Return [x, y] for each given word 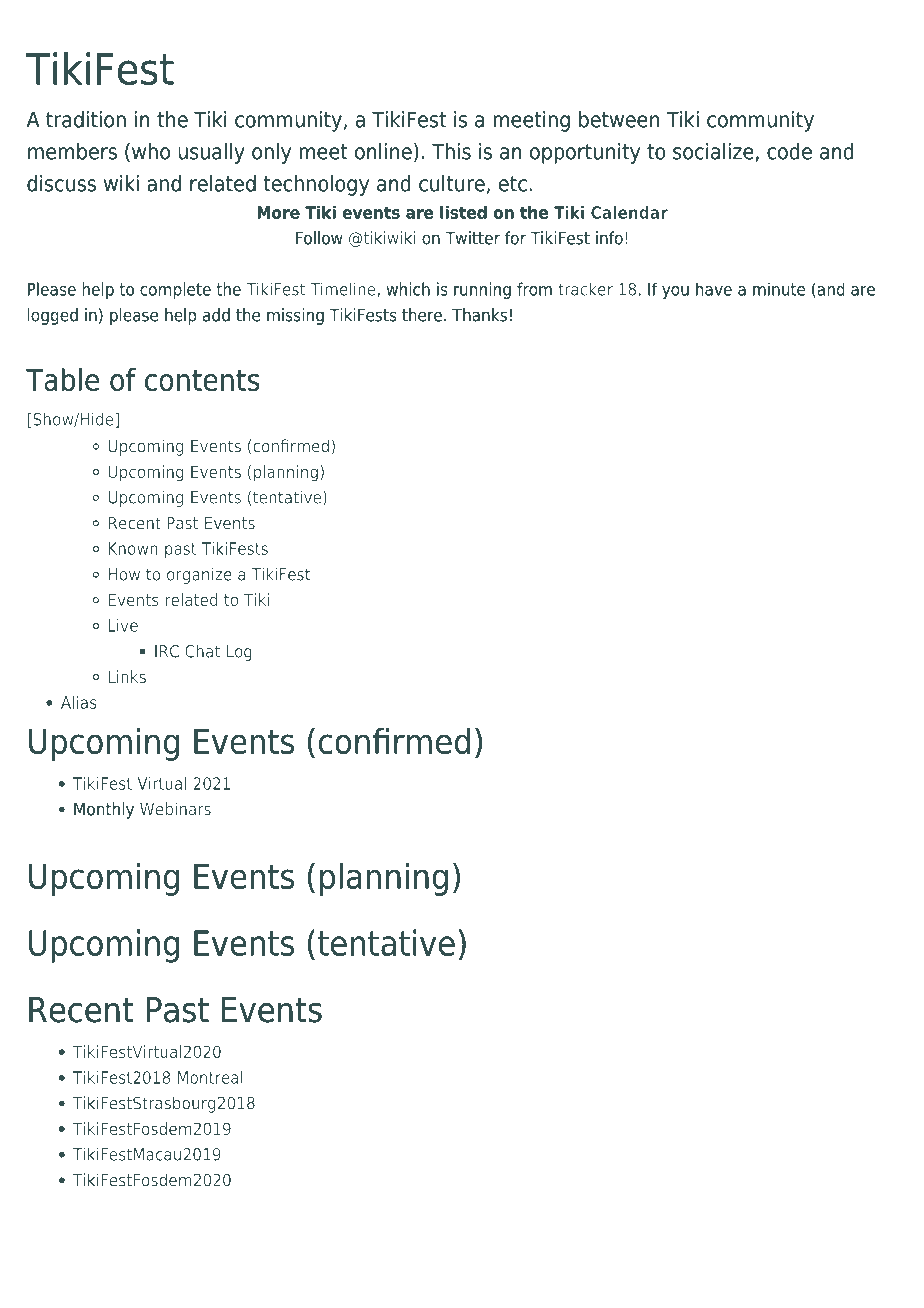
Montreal [210, 1077]
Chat [202, 651]
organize [199, 575]
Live [123, 625]
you [675, 292]
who [151, 151]
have [714, 289]
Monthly [104, 810]
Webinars [175, 809]
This [451, 151]
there [422, 315]
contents [202, 380]
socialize [713, 151]
